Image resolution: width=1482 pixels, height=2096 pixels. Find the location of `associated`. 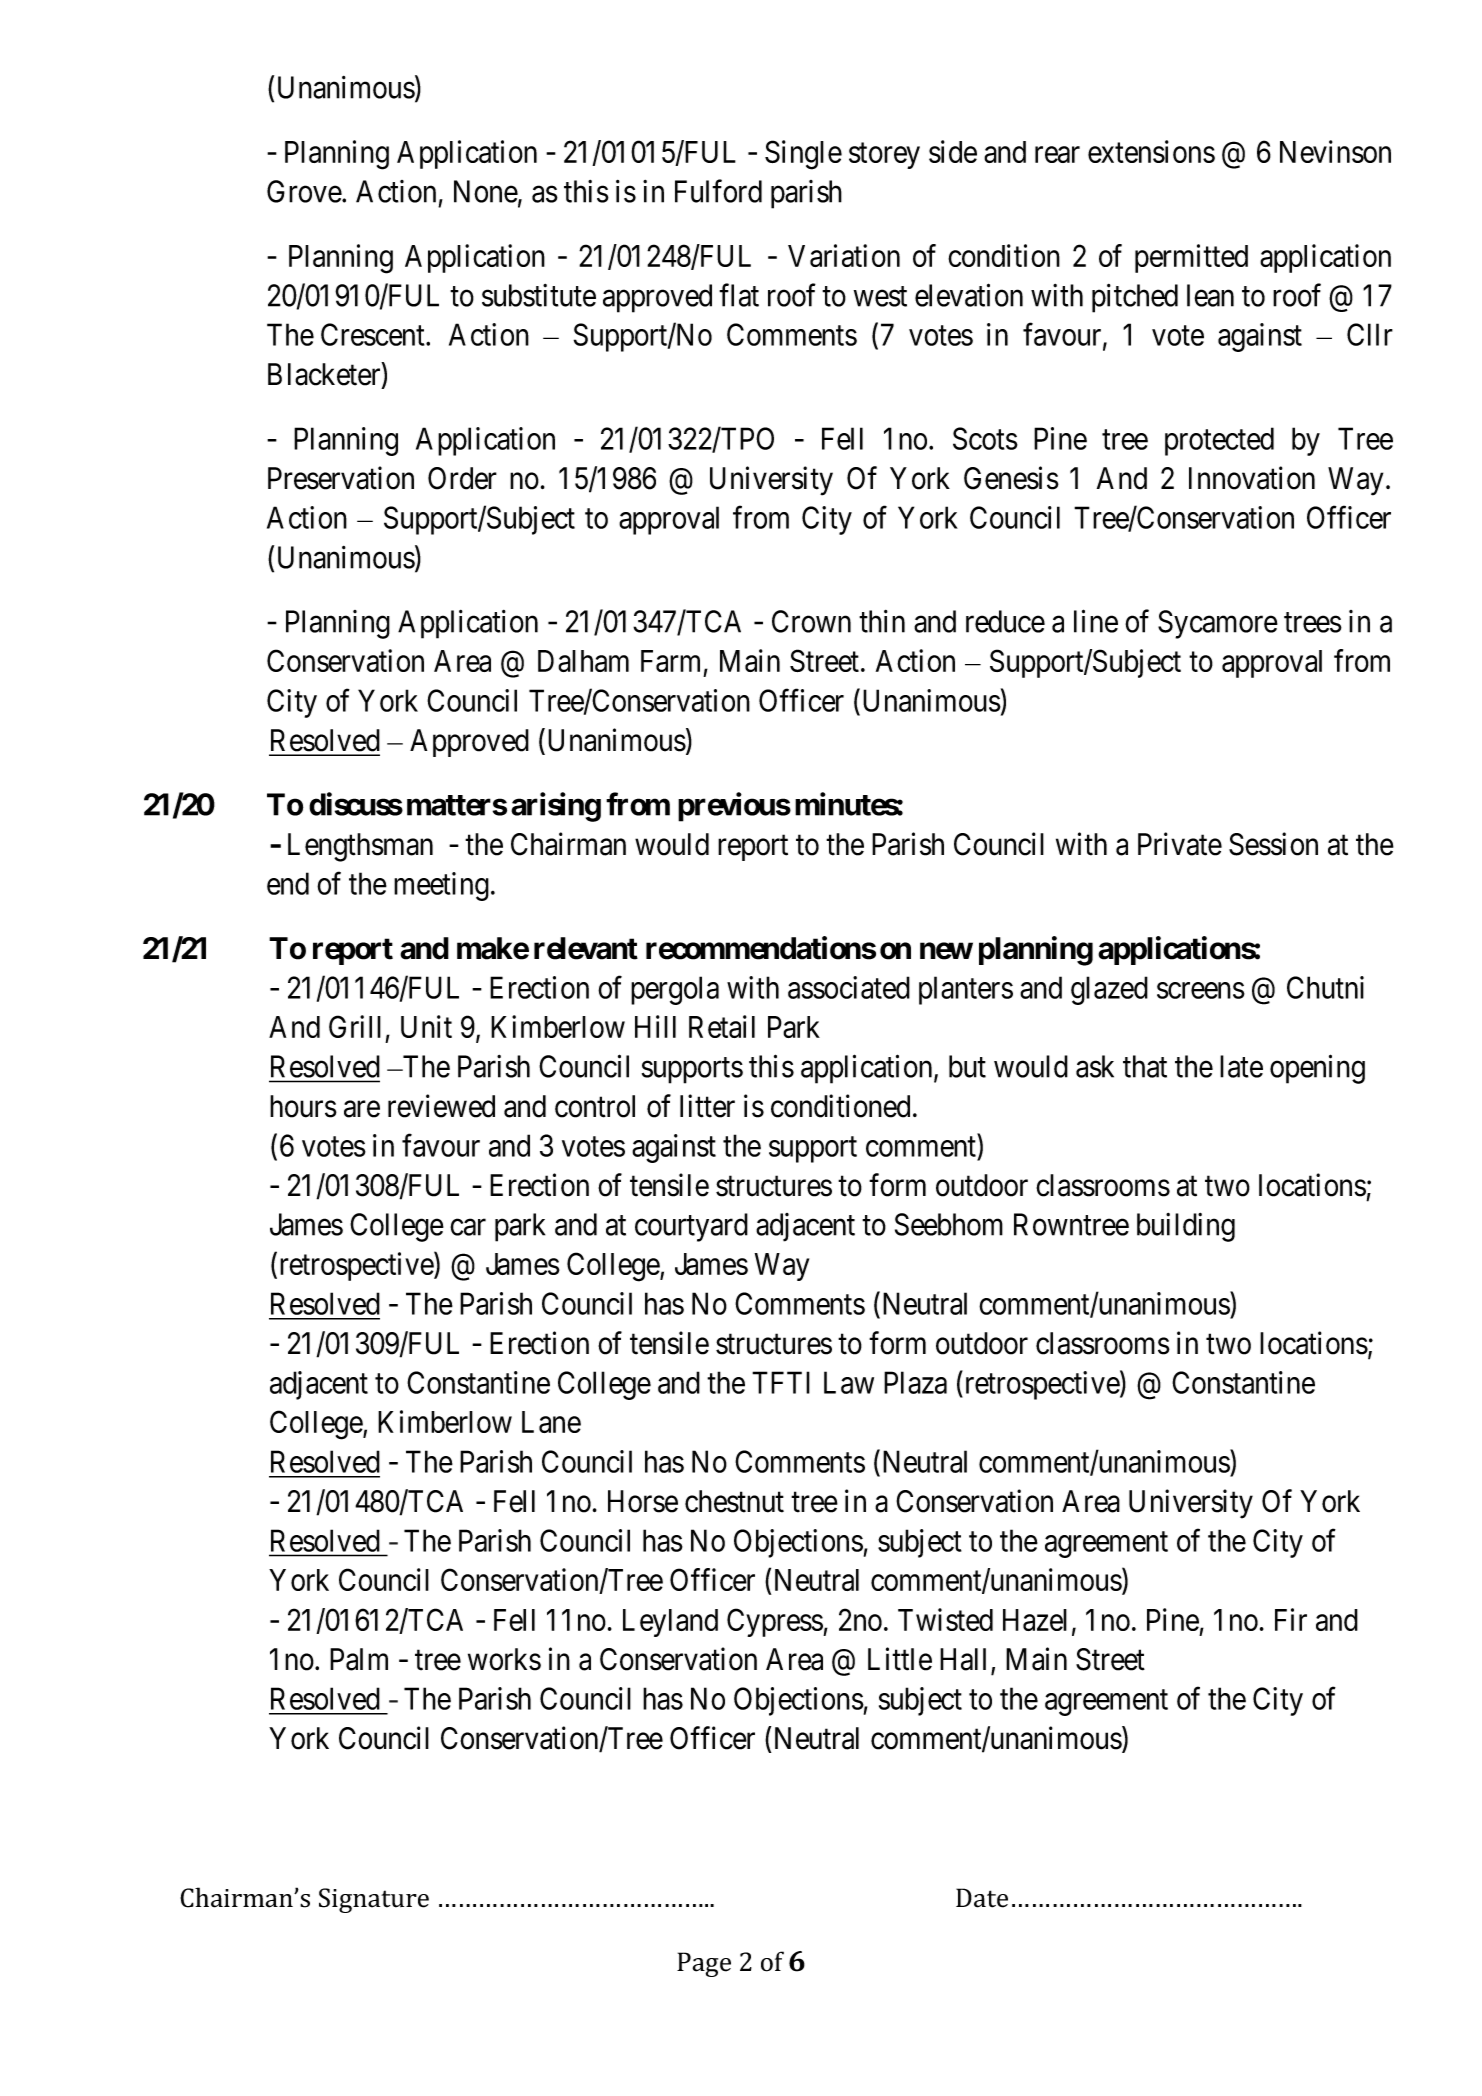

associated is located at coordinates (849, 987).
